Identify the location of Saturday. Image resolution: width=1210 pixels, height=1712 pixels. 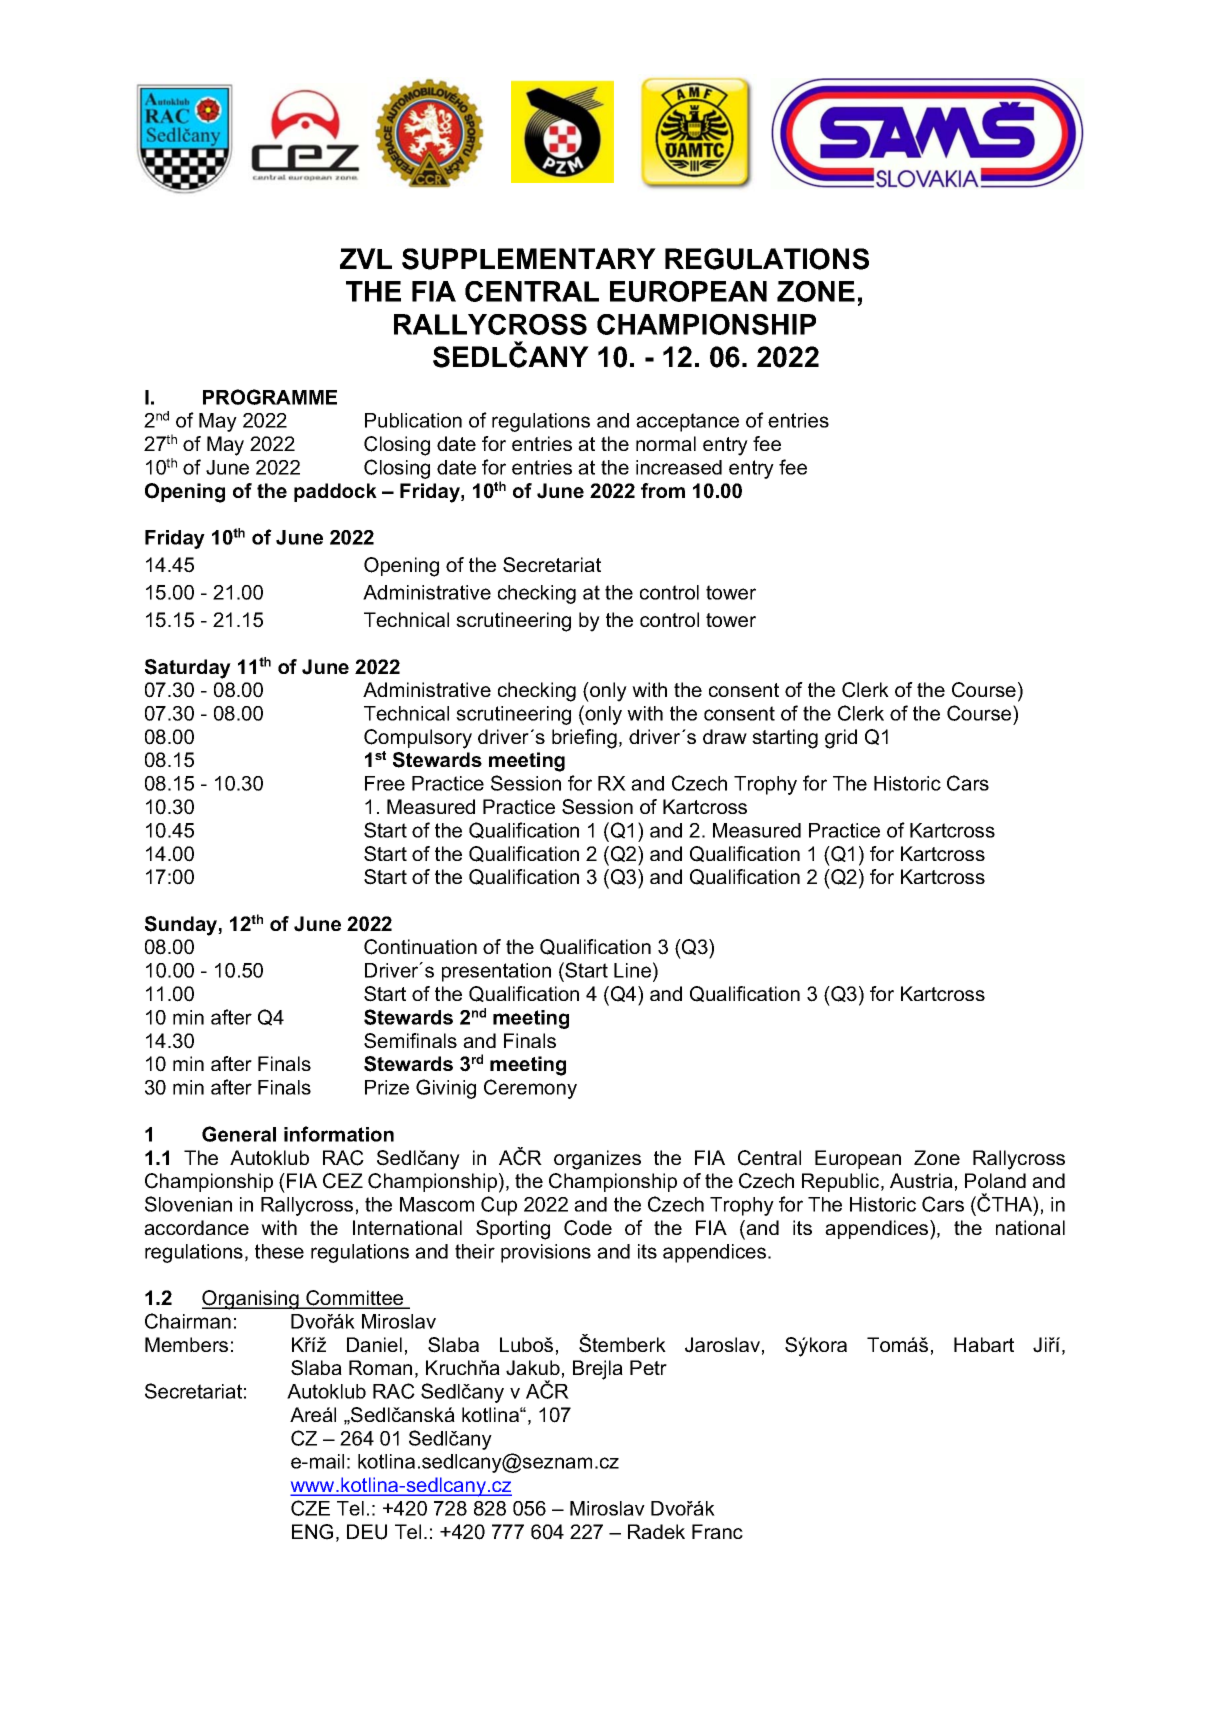
(188, 669).
